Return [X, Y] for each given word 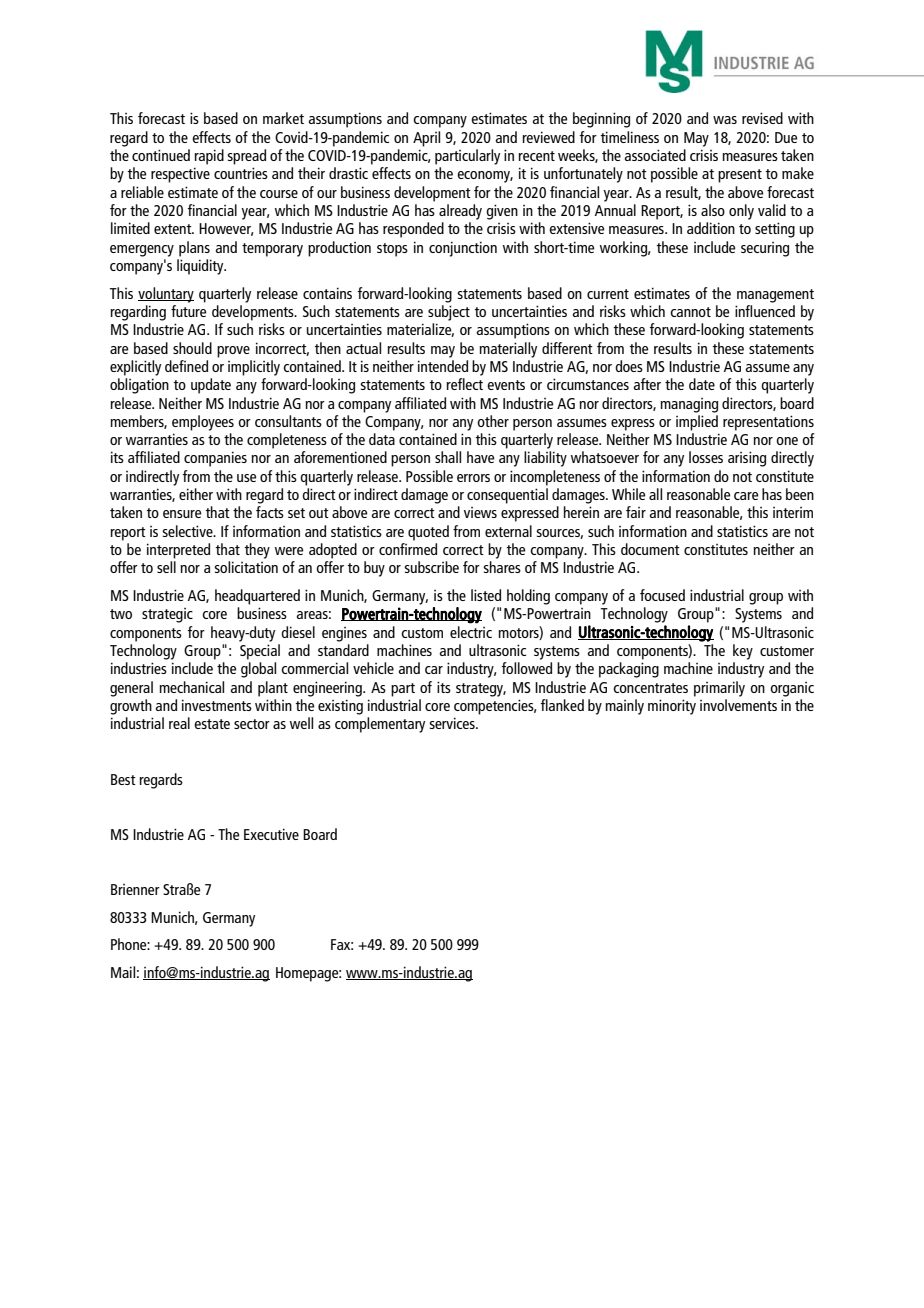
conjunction [463, 249]
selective [188, 531]
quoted [428, 533]
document [650, 549]
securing [765, 249]
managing [689, 405]
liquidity [201, 267]
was [725, 120]
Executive [271, 834]
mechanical [191, 687]
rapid [209, 157]
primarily [719, 689]
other [493, 421]
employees [203, 423]
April [426, 139]
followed [527, 668]
